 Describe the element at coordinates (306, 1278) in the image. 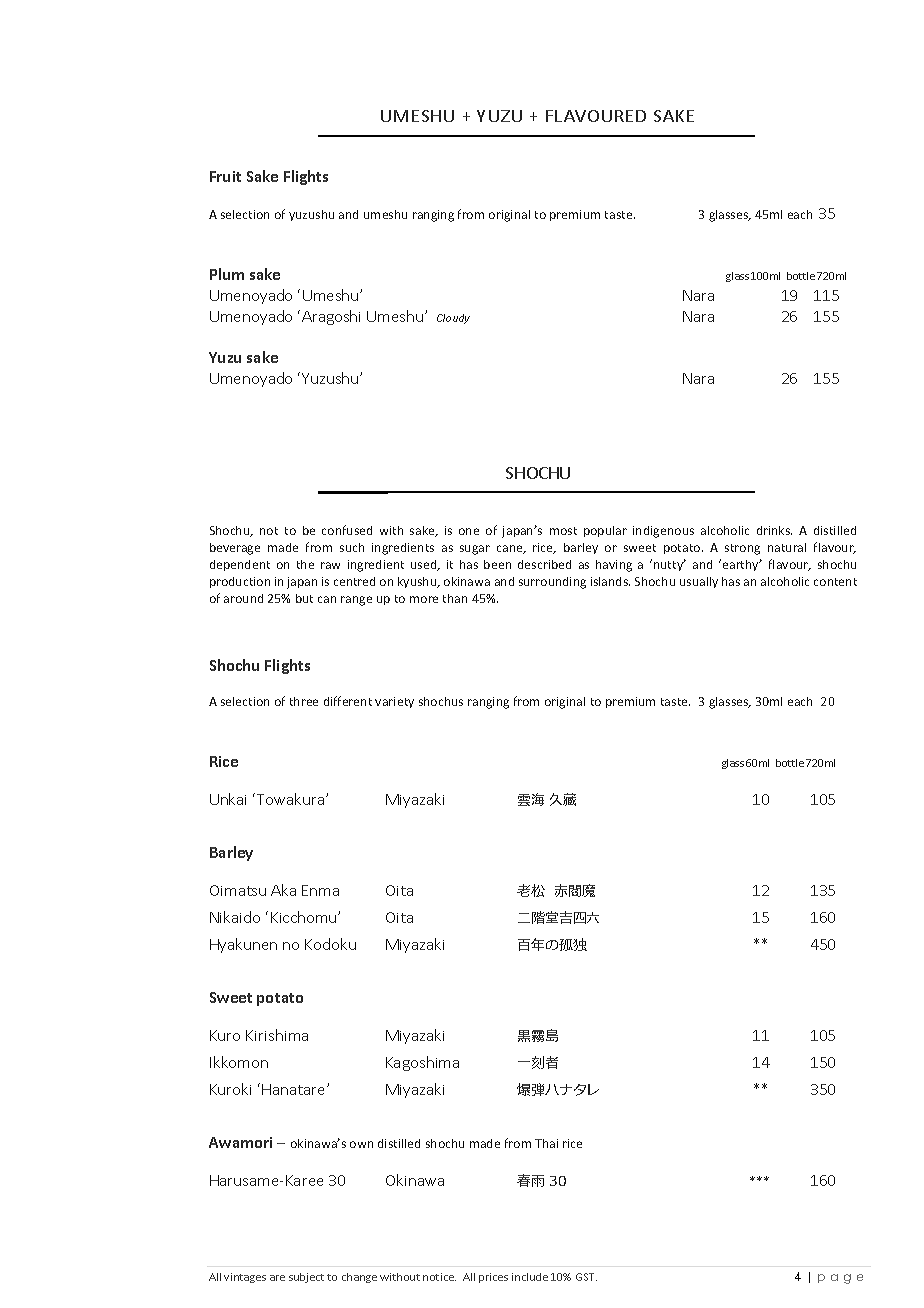

I see `subject` at that location.
